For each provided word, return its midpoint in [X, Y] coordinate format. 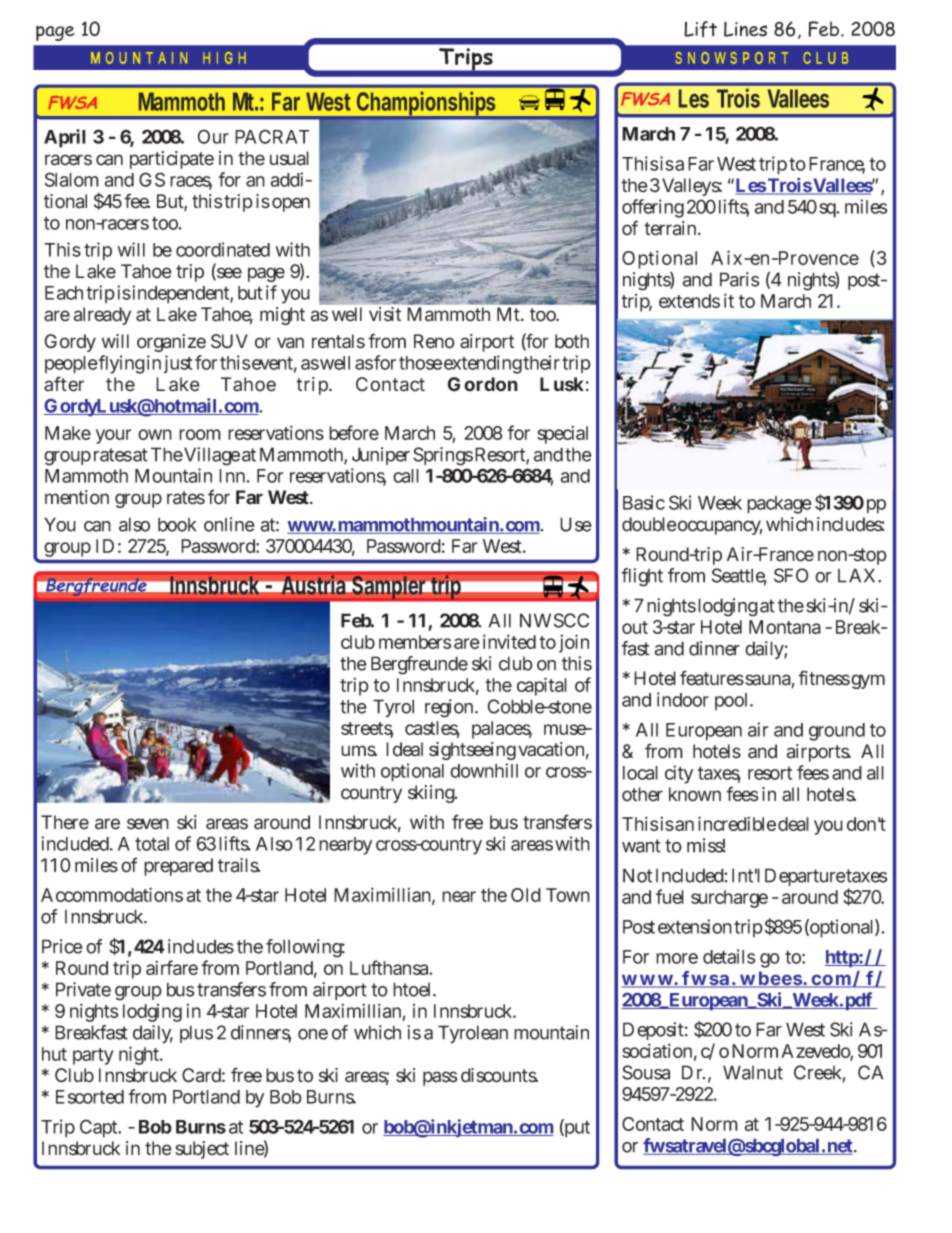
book [177, 524]
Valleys [692, 187]
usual [289, 158]
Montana [785, 627]
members [415, 642]
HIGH [224, 58]
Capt [100, 1128]
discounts [499, 1075]
